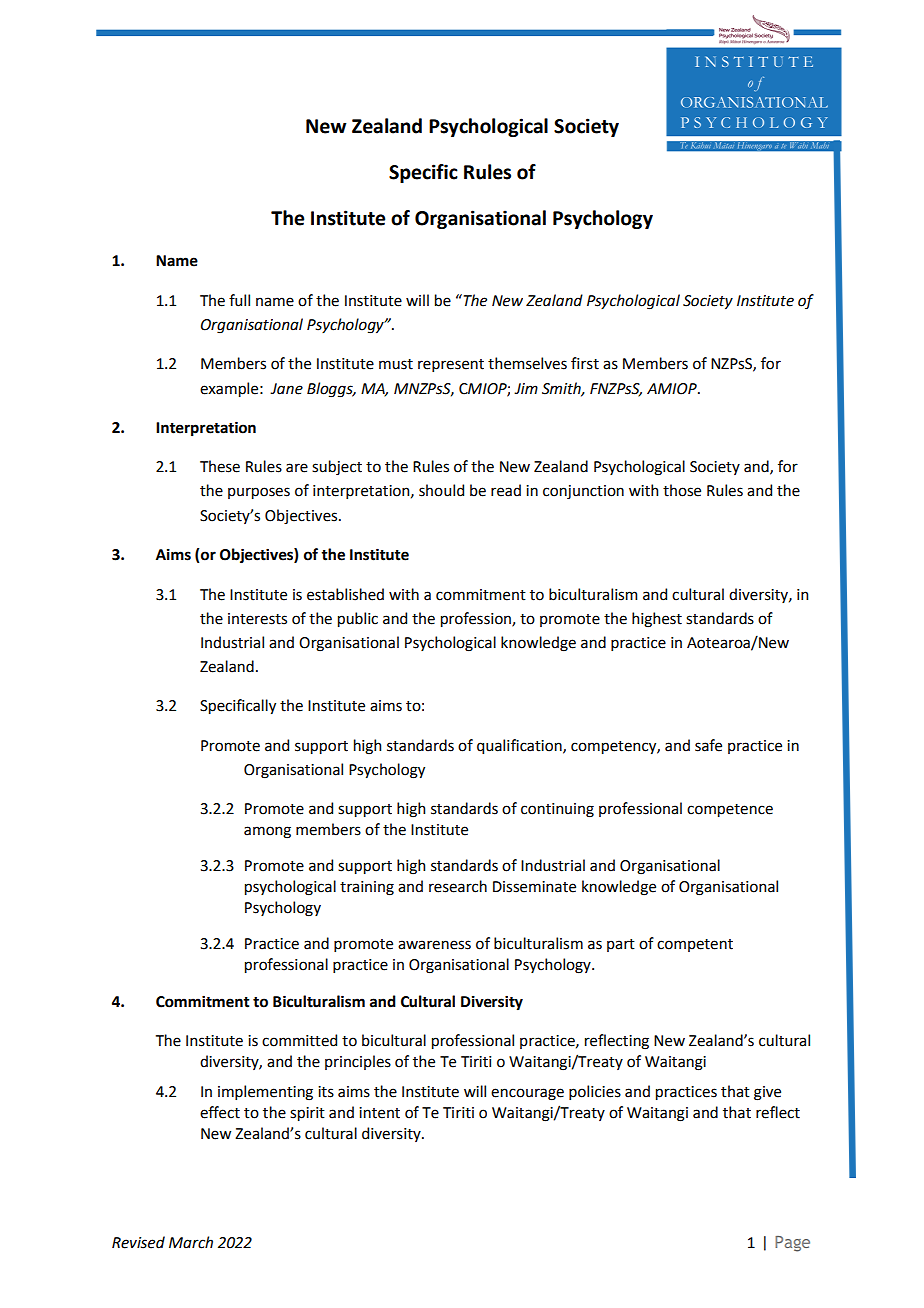 The width and height of the document is (924, 1308). Describe the element at coordinates (267, 832) in the document. I see `among` at that location.
